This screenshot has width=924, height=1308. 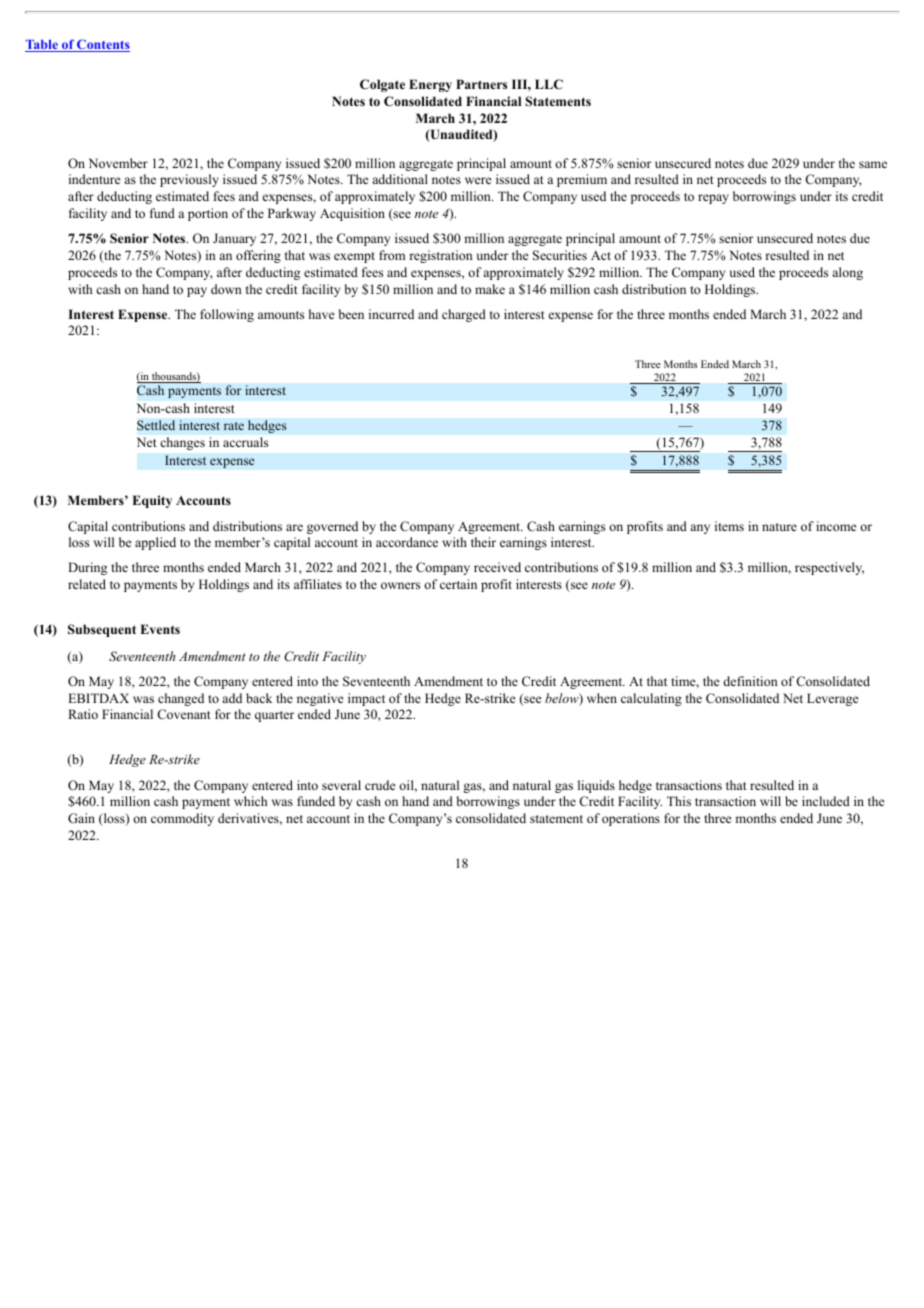 I want to click on Contents, so click(x=102, y=45).
